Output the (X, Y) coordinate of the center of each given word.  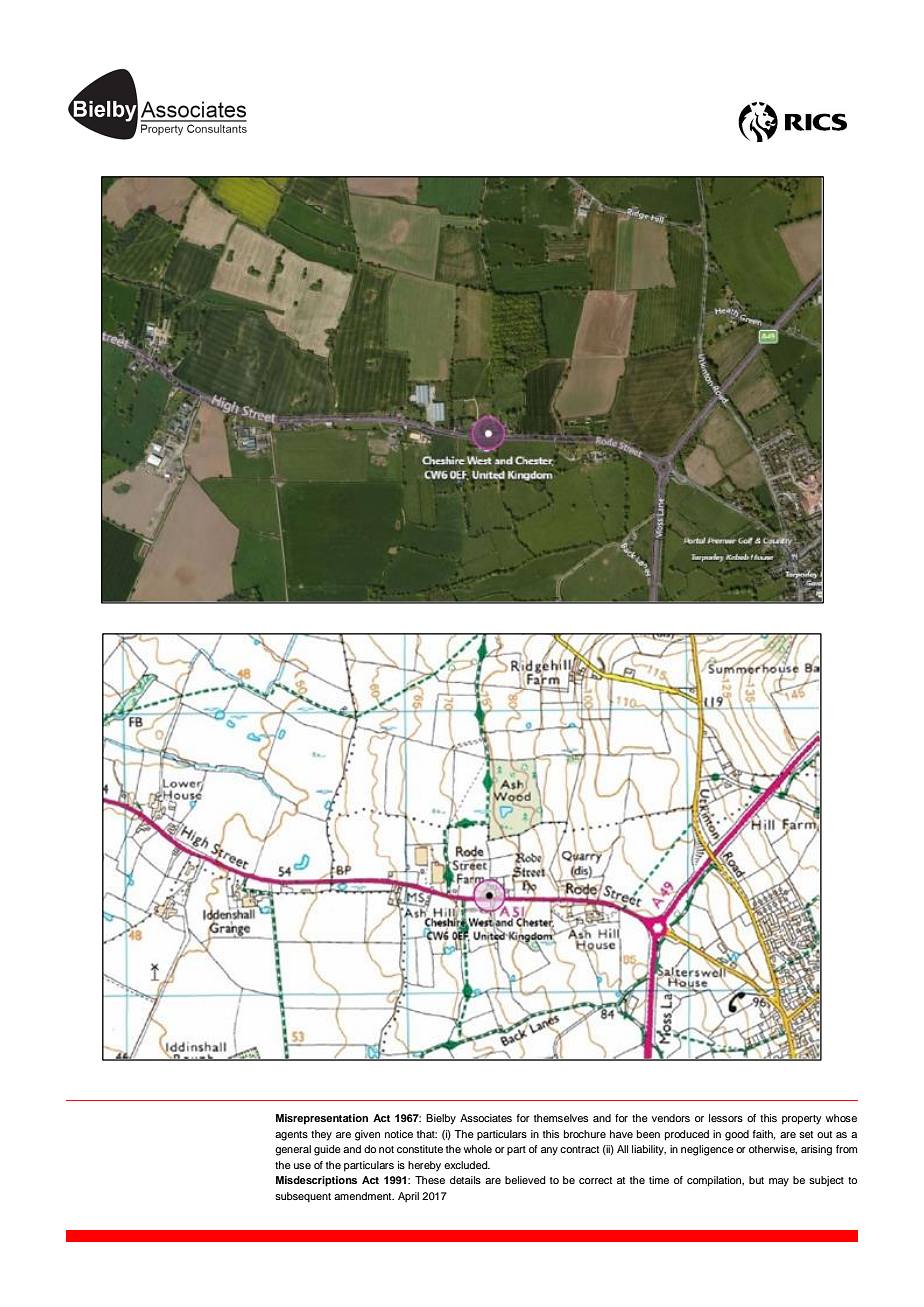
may (779, 1182)
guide (327, 1150)
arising (816, 1150)
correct (595, 1180)
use (302, 1166)
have (621, 1134)
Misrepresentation (322, 1119)
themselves (561, 1118)
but (756, 1180)
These (430, 1180)
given (367, 1135)
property (802, 1120)
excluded (467, 1165)
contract (579, 1149)
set (806, 1134)
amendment (364, 1196)
